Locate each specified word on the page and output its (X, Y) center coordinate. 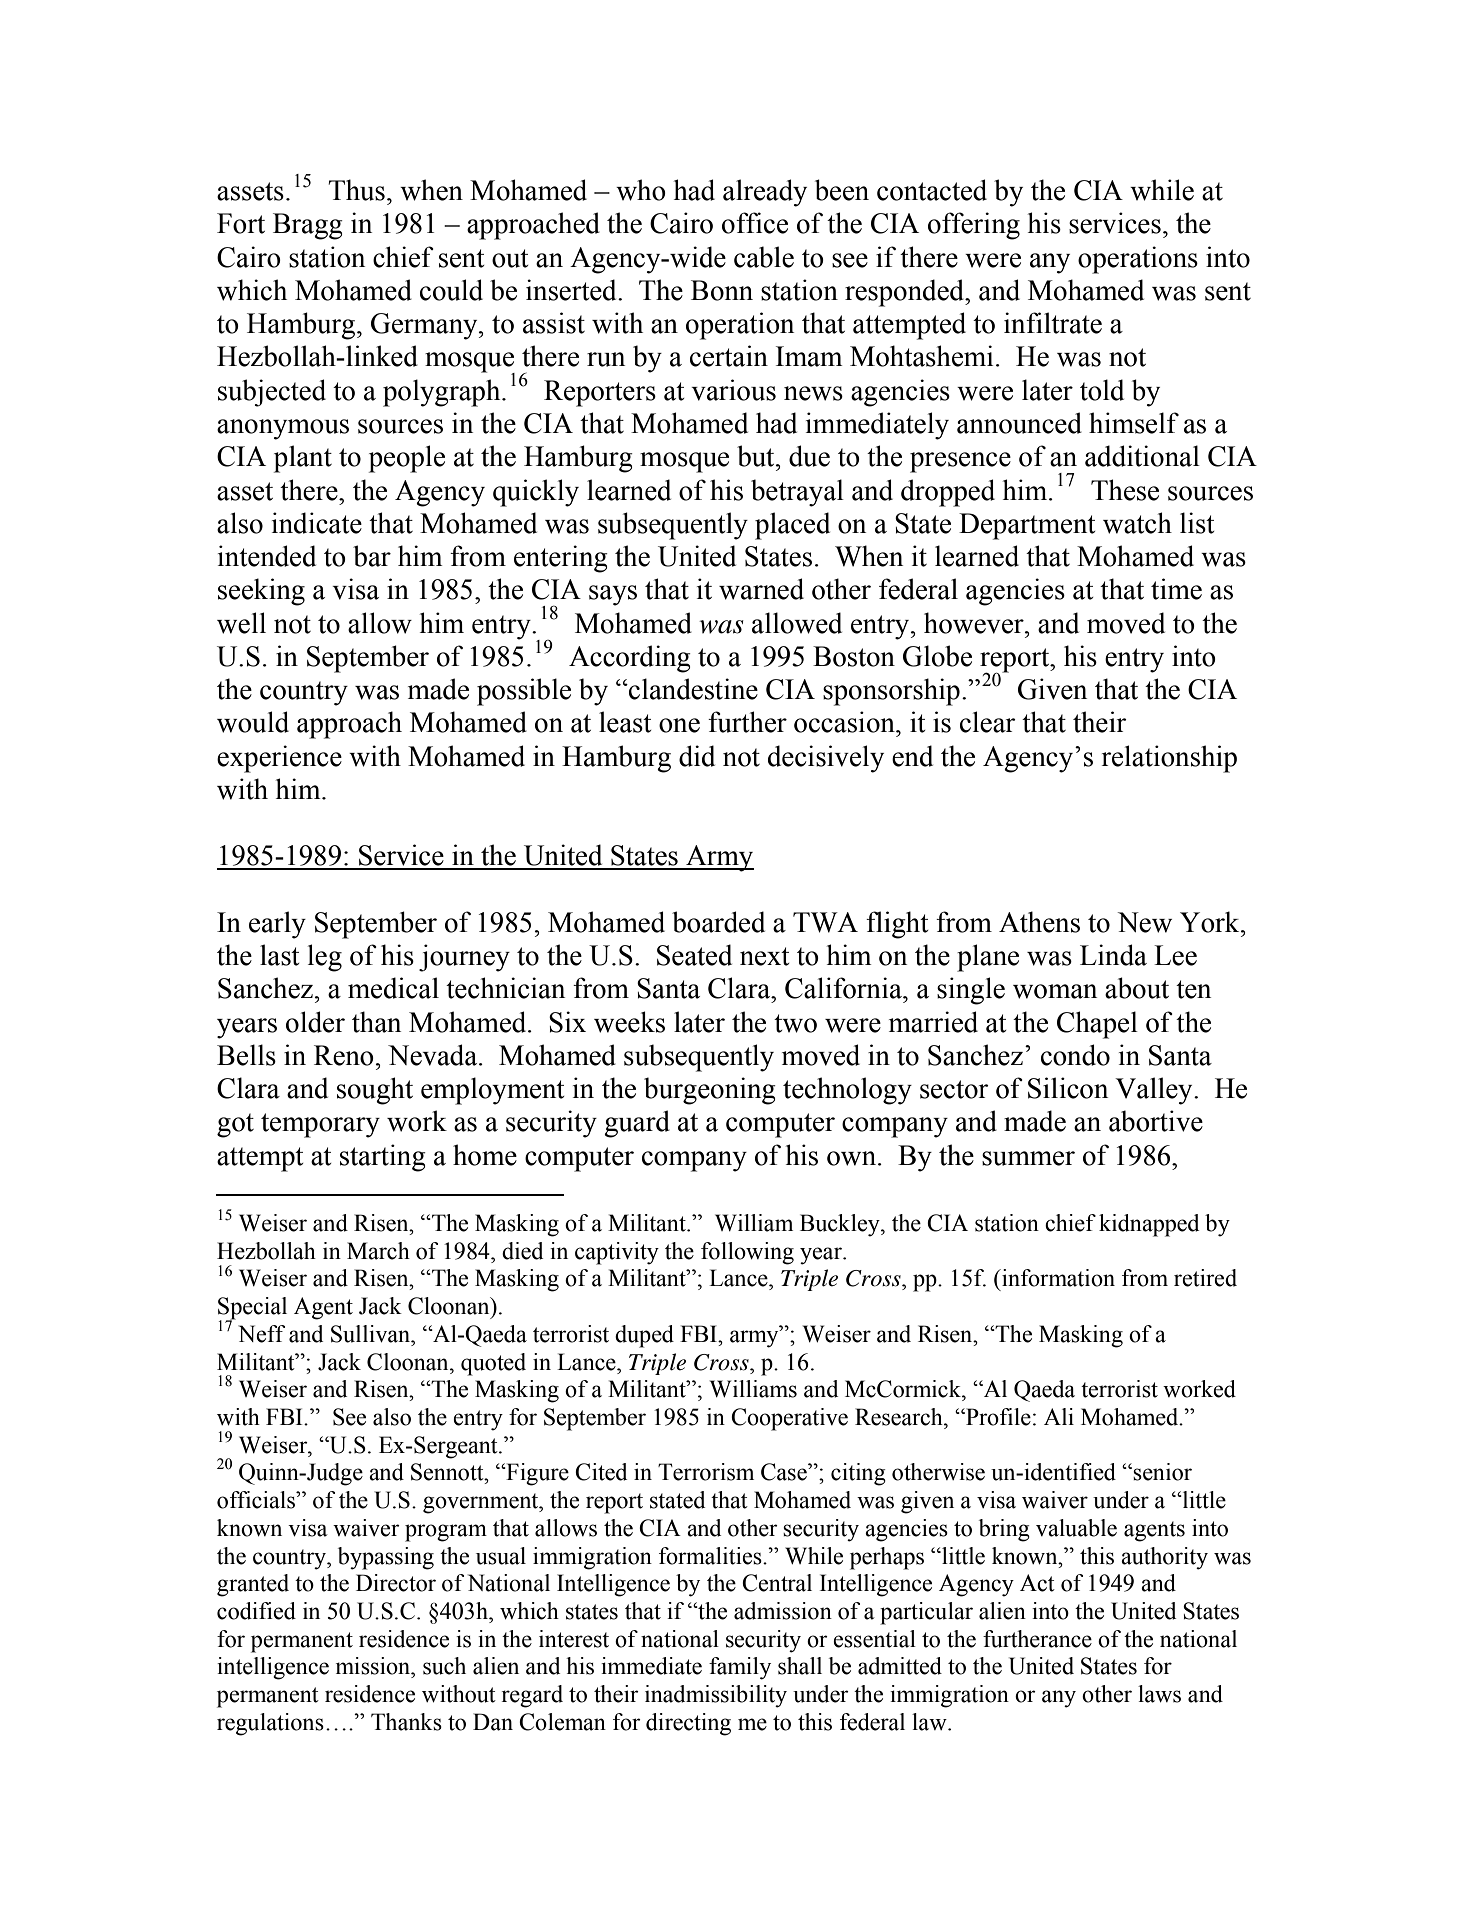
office (755, 223)
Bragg (308, 226)
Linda (1113, 955)
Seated (694, 955)
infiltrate (1053, 323)
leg (325, 958)
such (444, 1666)
